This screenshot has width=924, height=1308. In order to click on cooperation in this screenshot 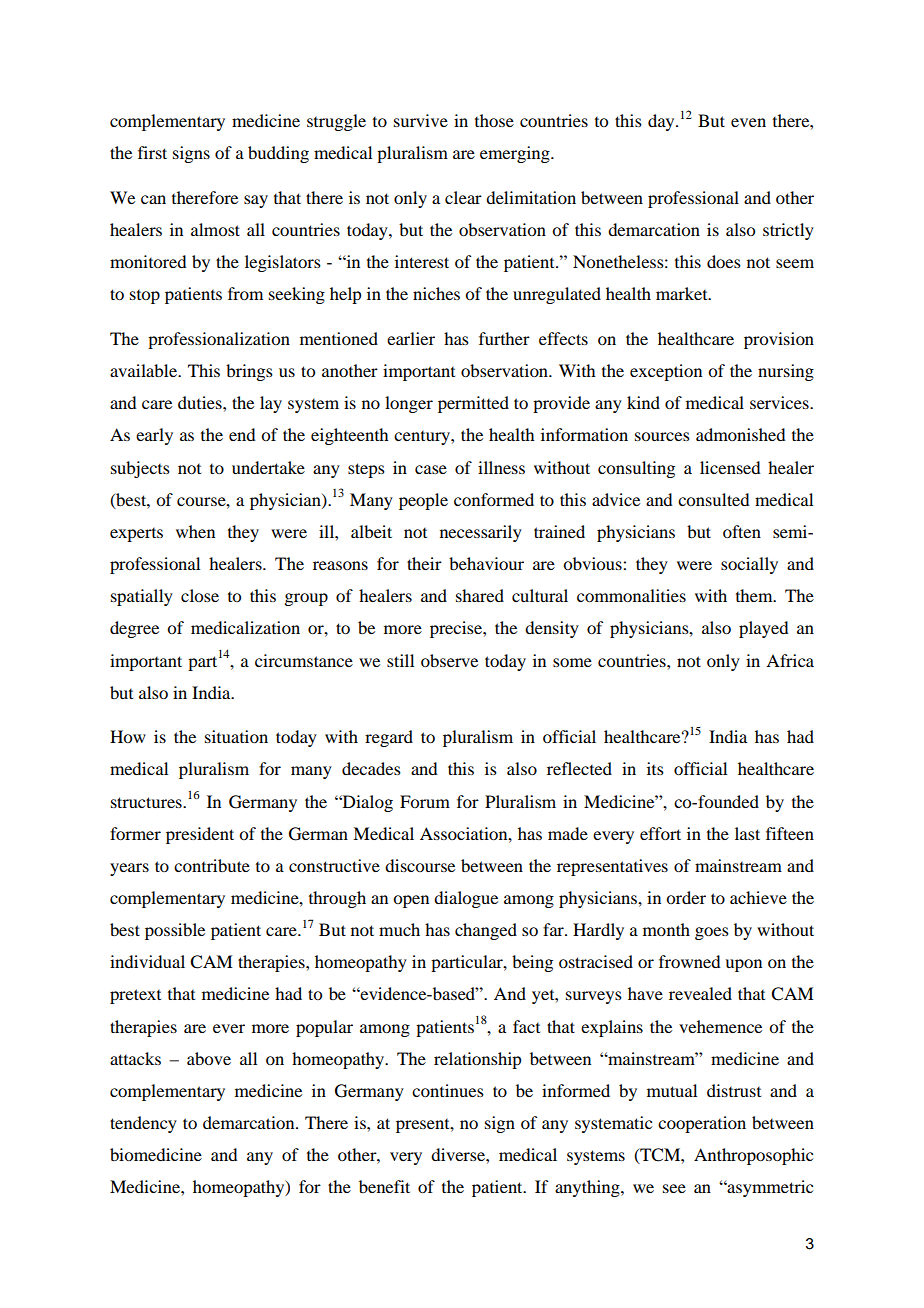, I will do `click(702, 1124)`.
